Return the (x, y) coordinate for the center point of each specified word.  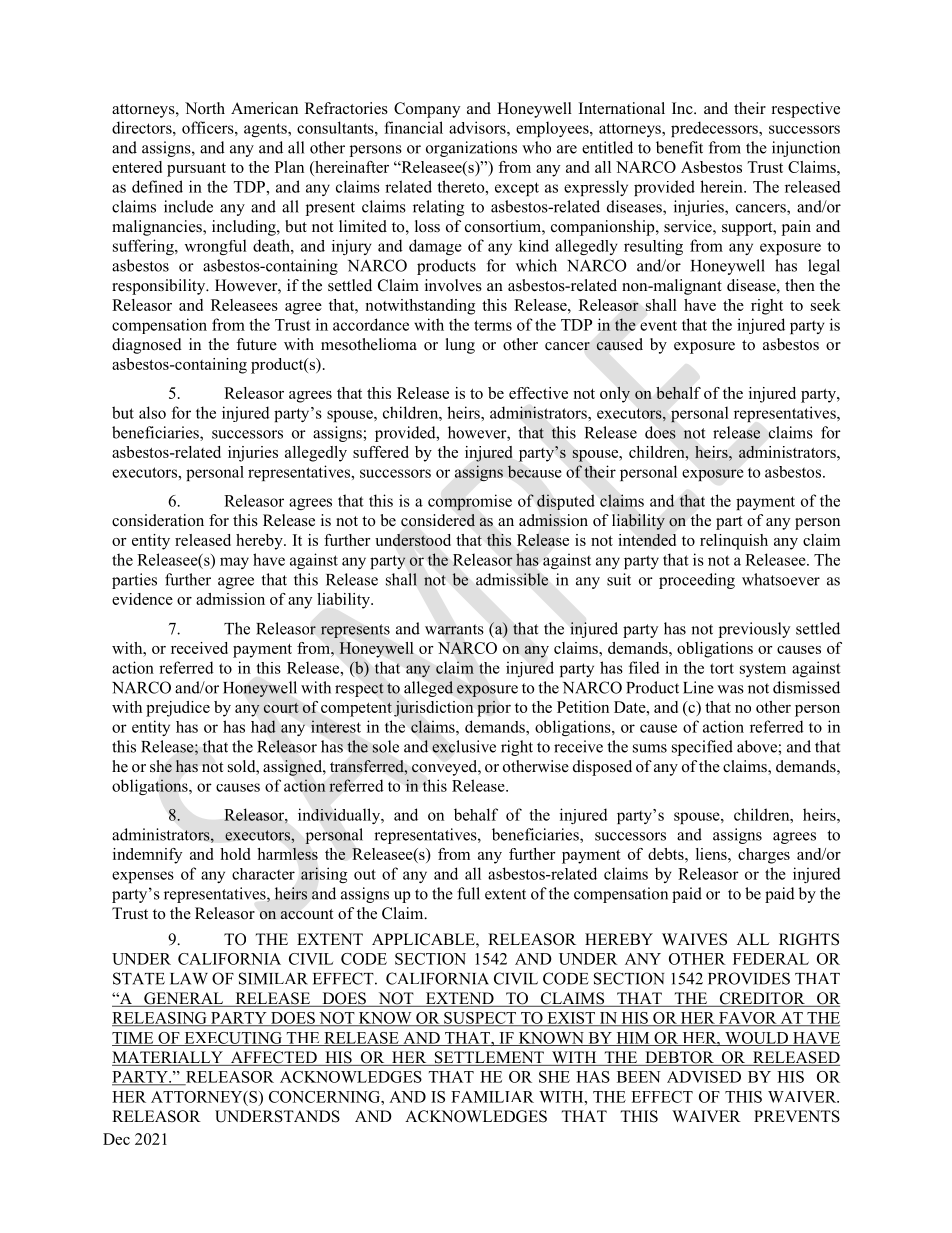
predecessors (715, 129)
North (205, 108)
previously (754, 630)
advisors (478, 127)
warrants (454, 629)
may (234, 563)
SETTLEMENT (489, 1058)
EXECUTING (233, 1039)
